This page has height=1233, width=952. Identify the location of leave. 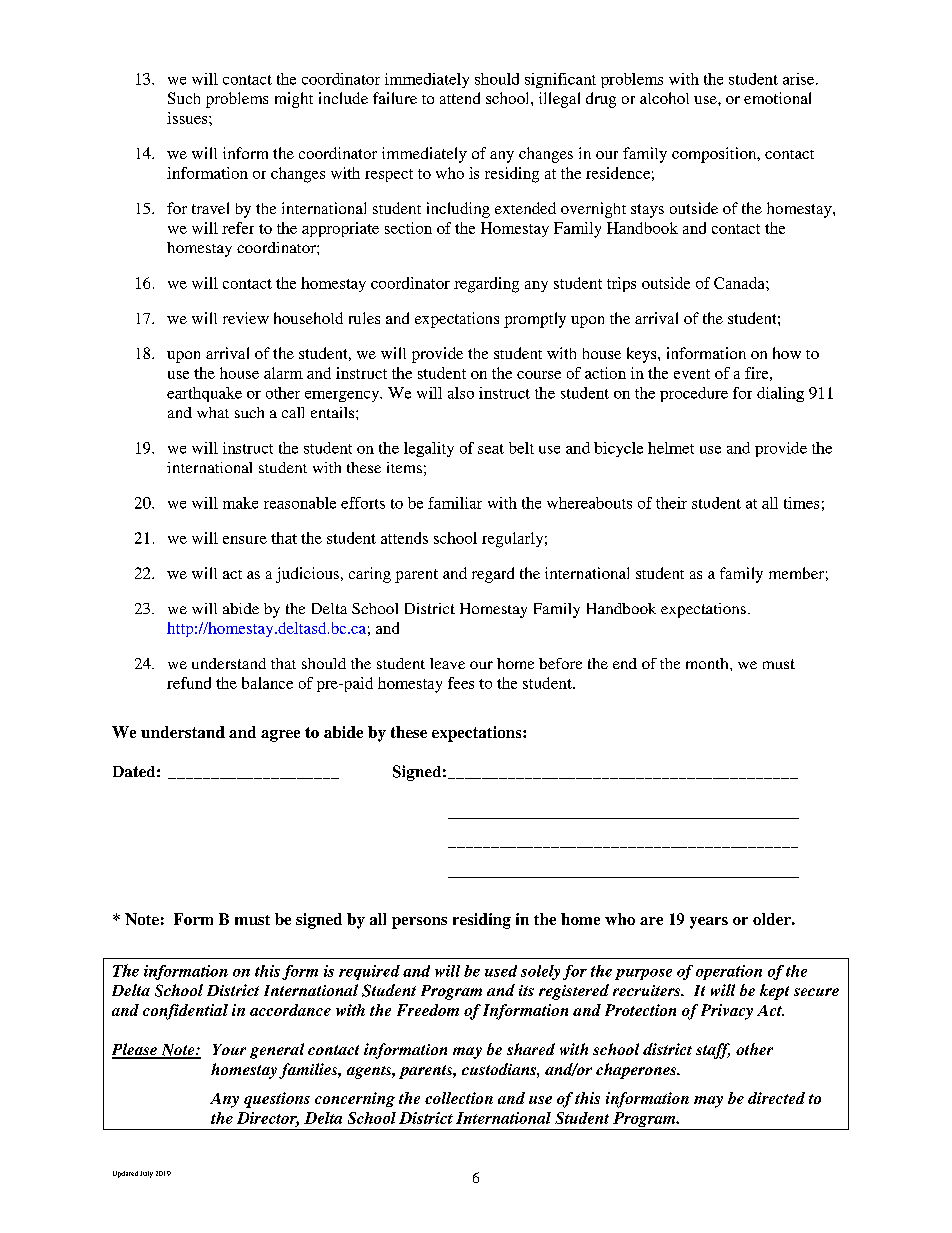
(447, 663).
